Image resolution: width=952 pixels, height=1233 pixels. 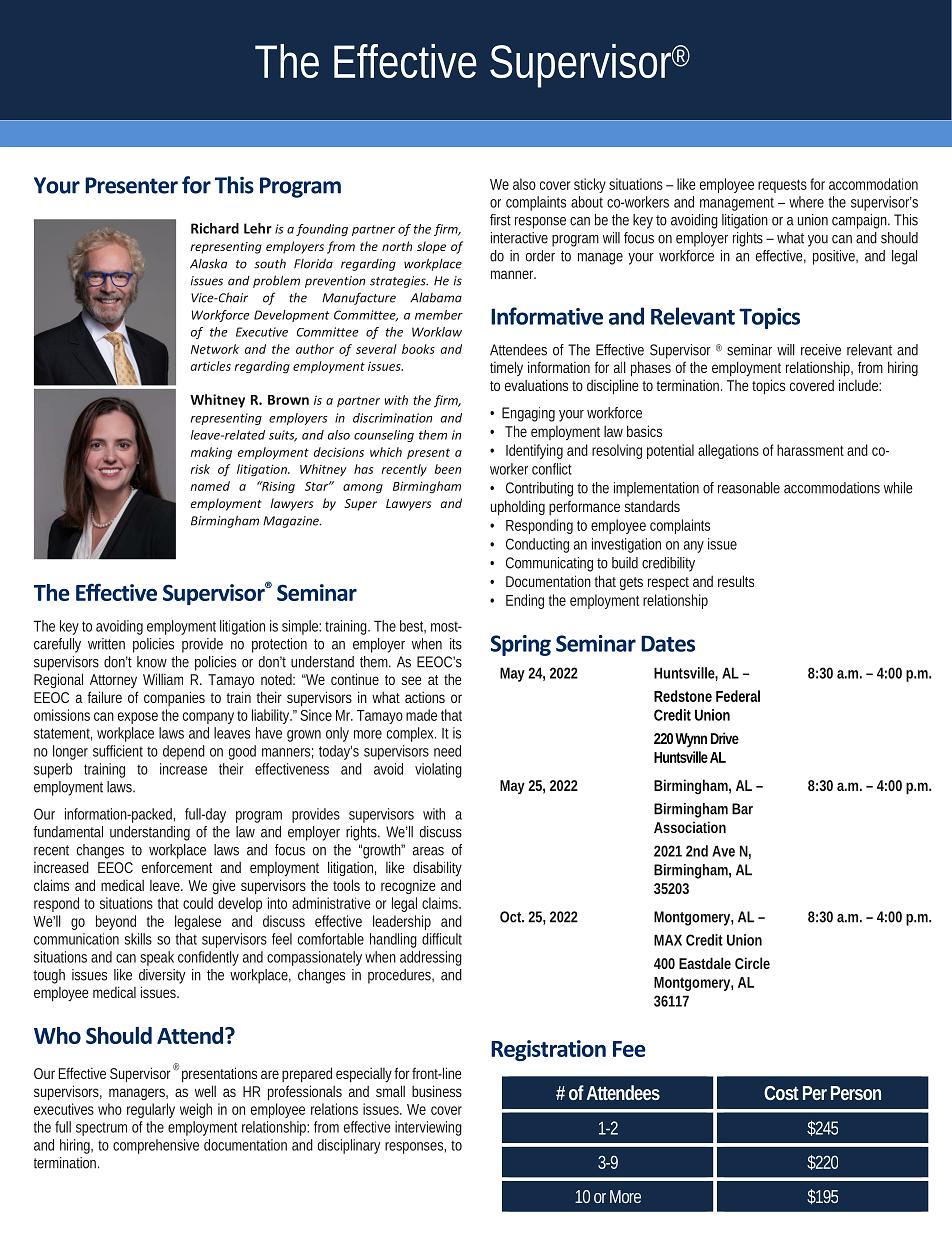 I want to click on interviewing, so click(x=428, y=1128).
